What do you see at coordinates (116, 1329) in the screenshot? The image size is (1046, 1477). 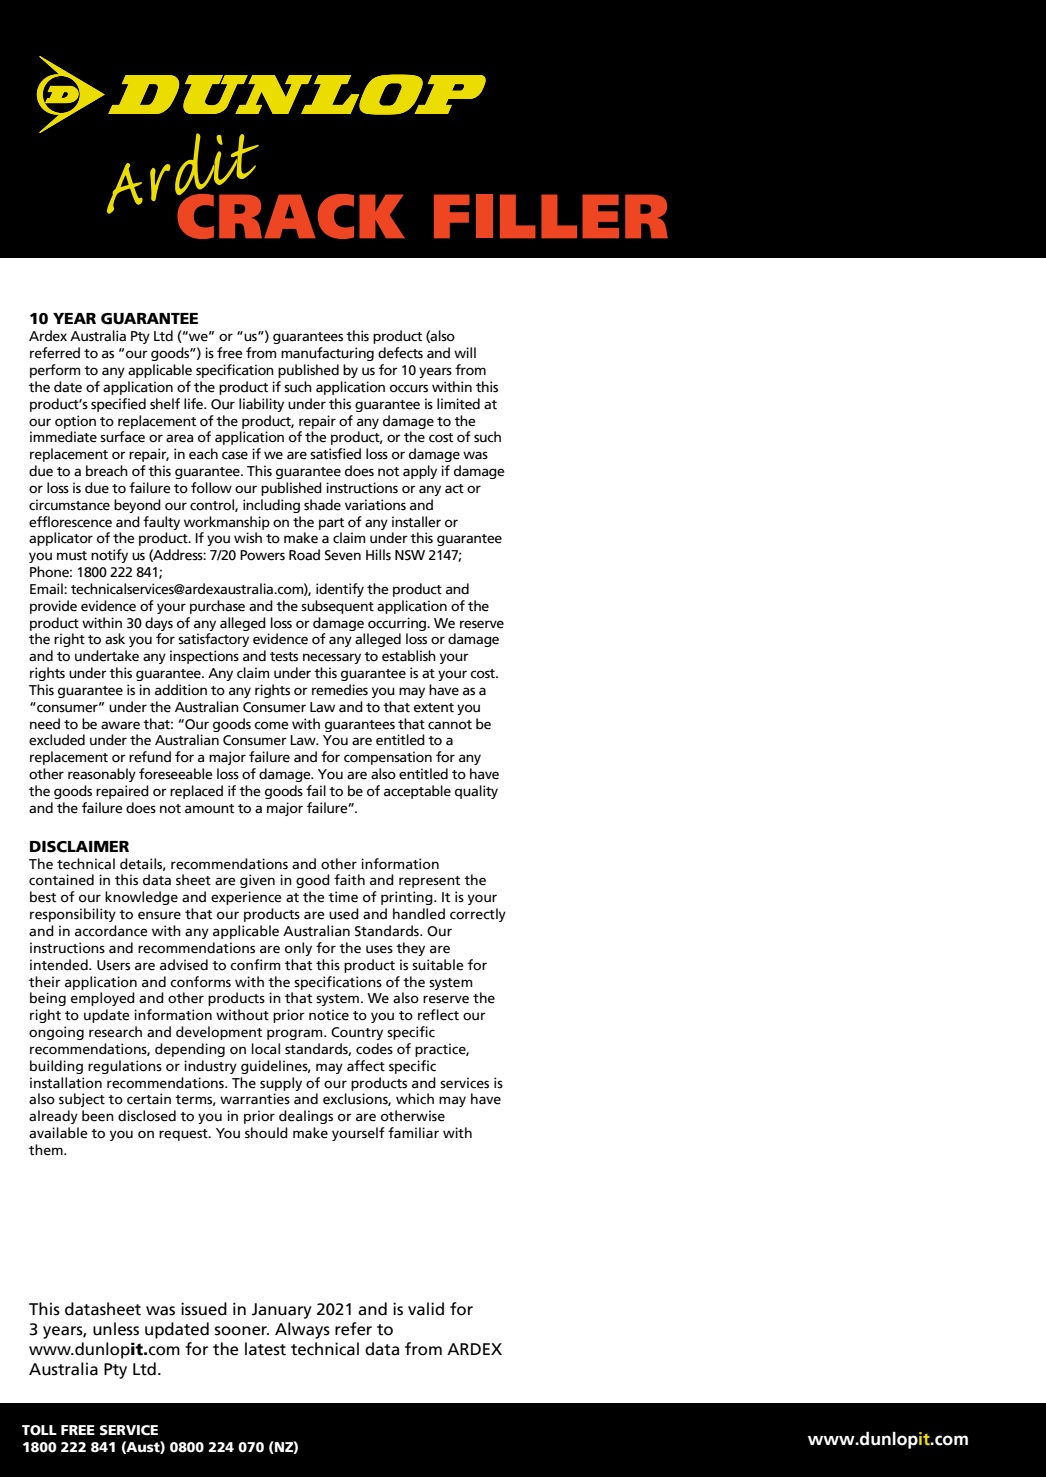 I see `unless` at bounding box center [116, 1329].
